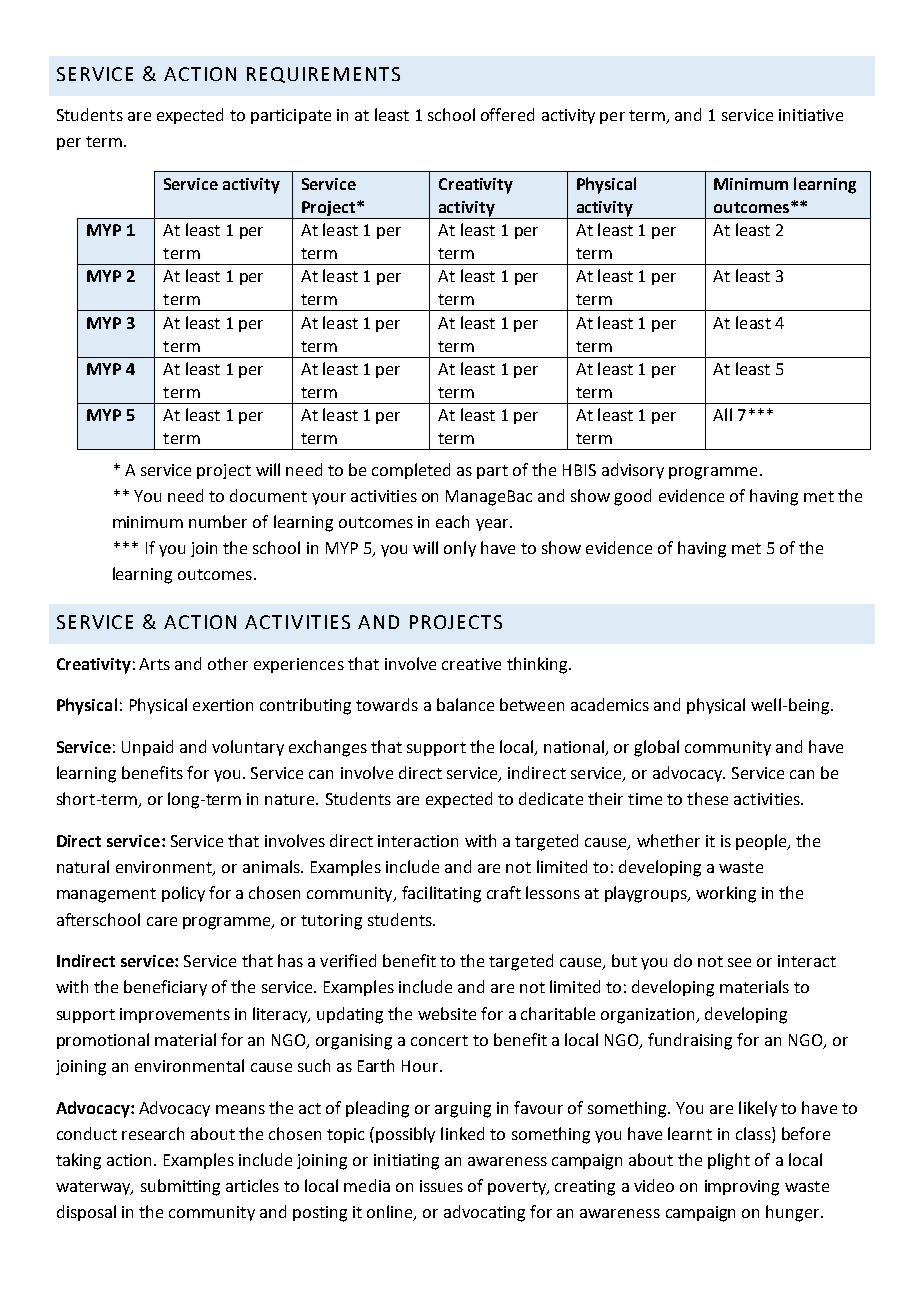  Describe the element at coordinates (180, 1187) in the document. I see `submitting` at that location.
